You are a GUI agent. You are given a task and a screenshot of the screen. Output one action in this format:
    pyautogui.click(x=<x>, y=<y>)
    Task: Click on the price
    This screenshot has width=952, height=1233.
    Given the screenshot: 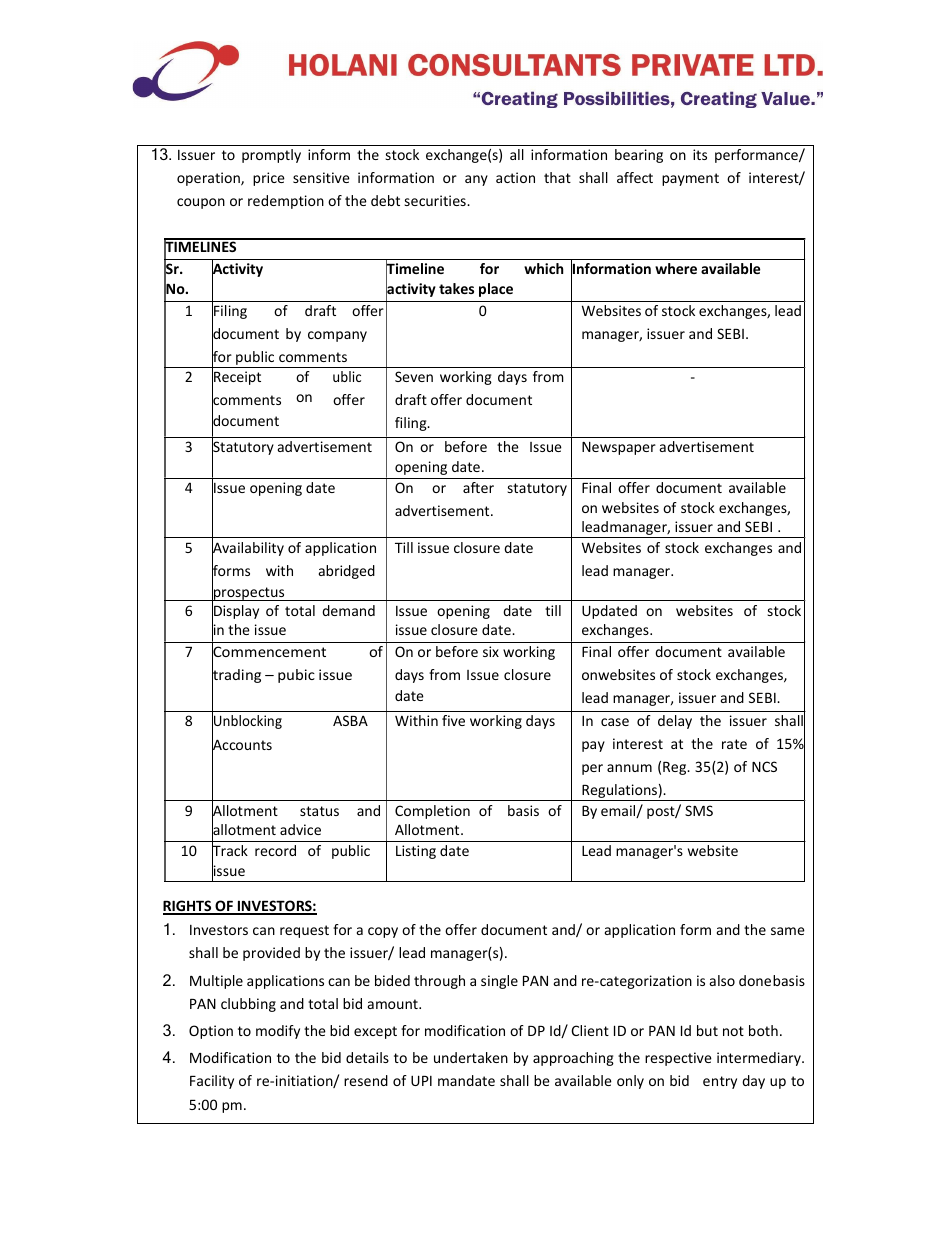 What is the action you would take?
    pyautogui.click(x=269, y=179)
